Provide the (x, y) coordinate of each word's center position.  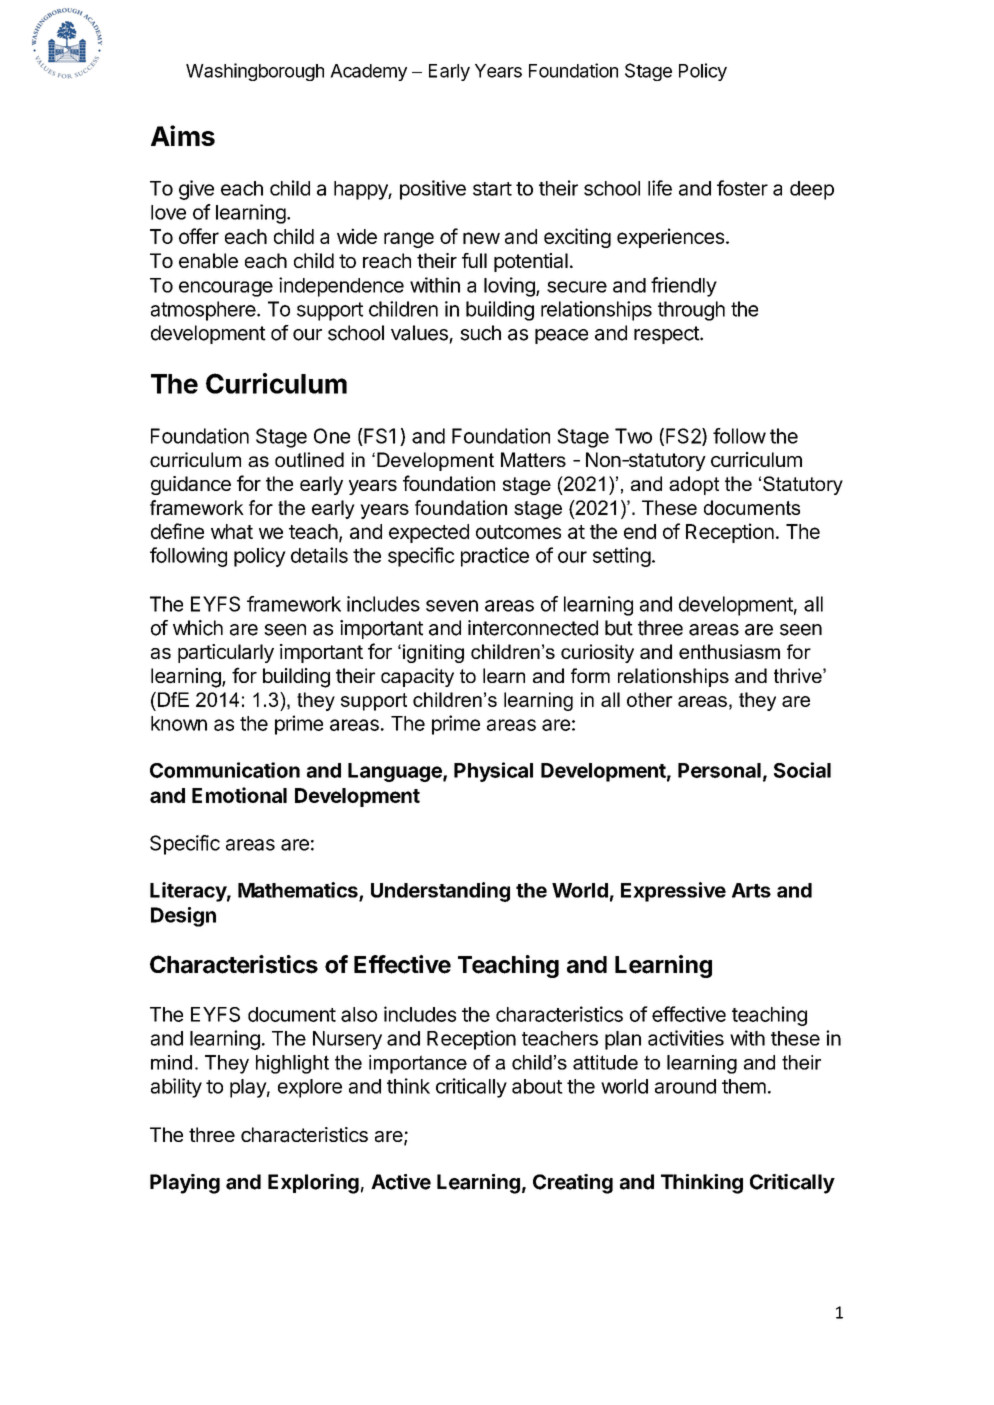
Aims (183, 135)
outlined (309, 459)
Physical (493, 772)
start (492, 189)
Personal (719, 770)
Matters (533, 459)
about (537, 1086)
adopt (694, 485)
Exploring (313, 1184)
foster (742, 188)
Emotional (239, 795)
